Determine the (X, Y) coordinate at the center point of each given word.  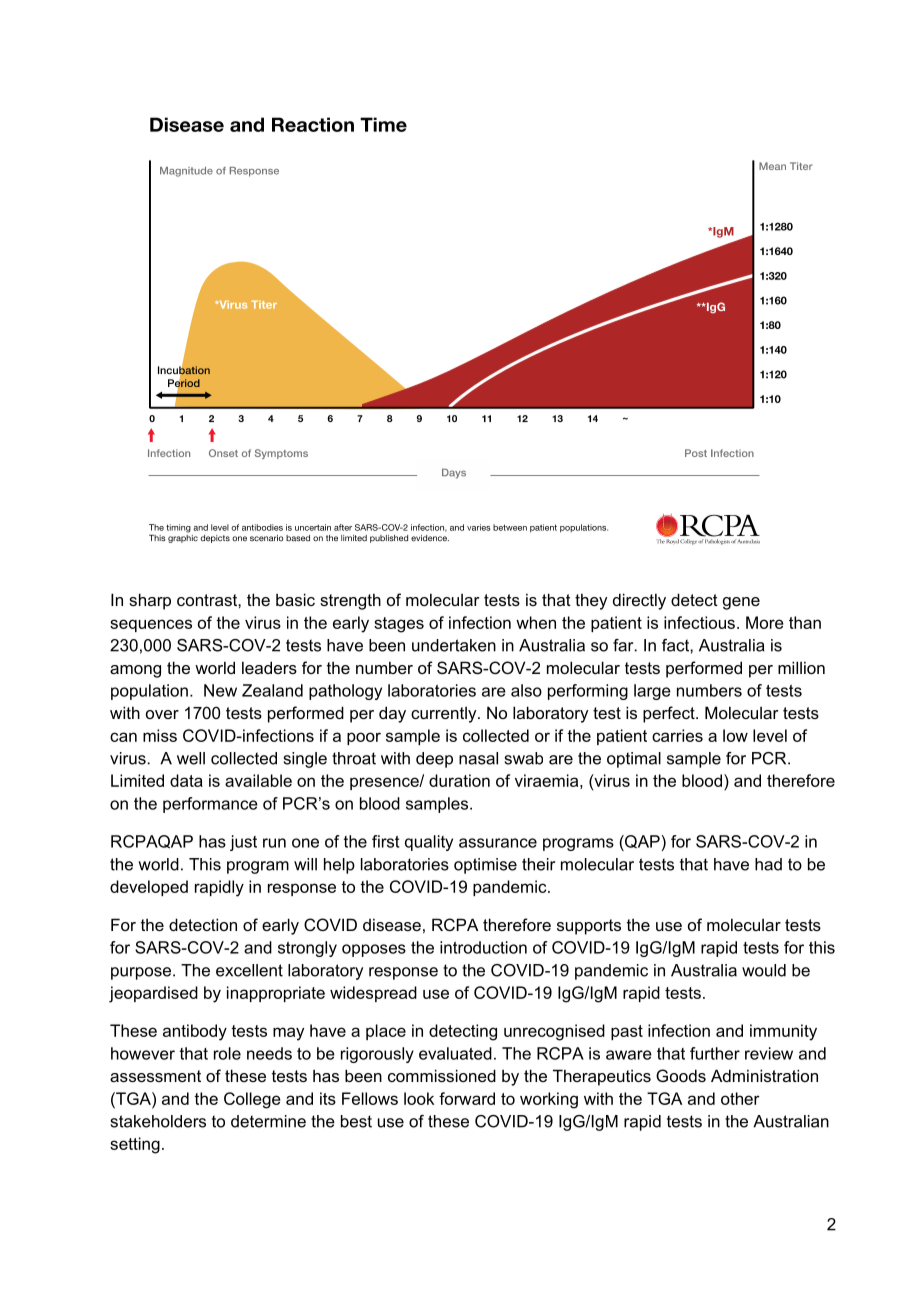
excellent (249, 970)
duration (459, 780)
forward (467, 1098)
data (186, 780)
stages (399, 625)
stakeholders (158, 1121)
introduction (483, 947)
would (764, 970)
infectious (699, 622)
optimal (634, 760)
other (740, 1098)
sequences (151, 625)
